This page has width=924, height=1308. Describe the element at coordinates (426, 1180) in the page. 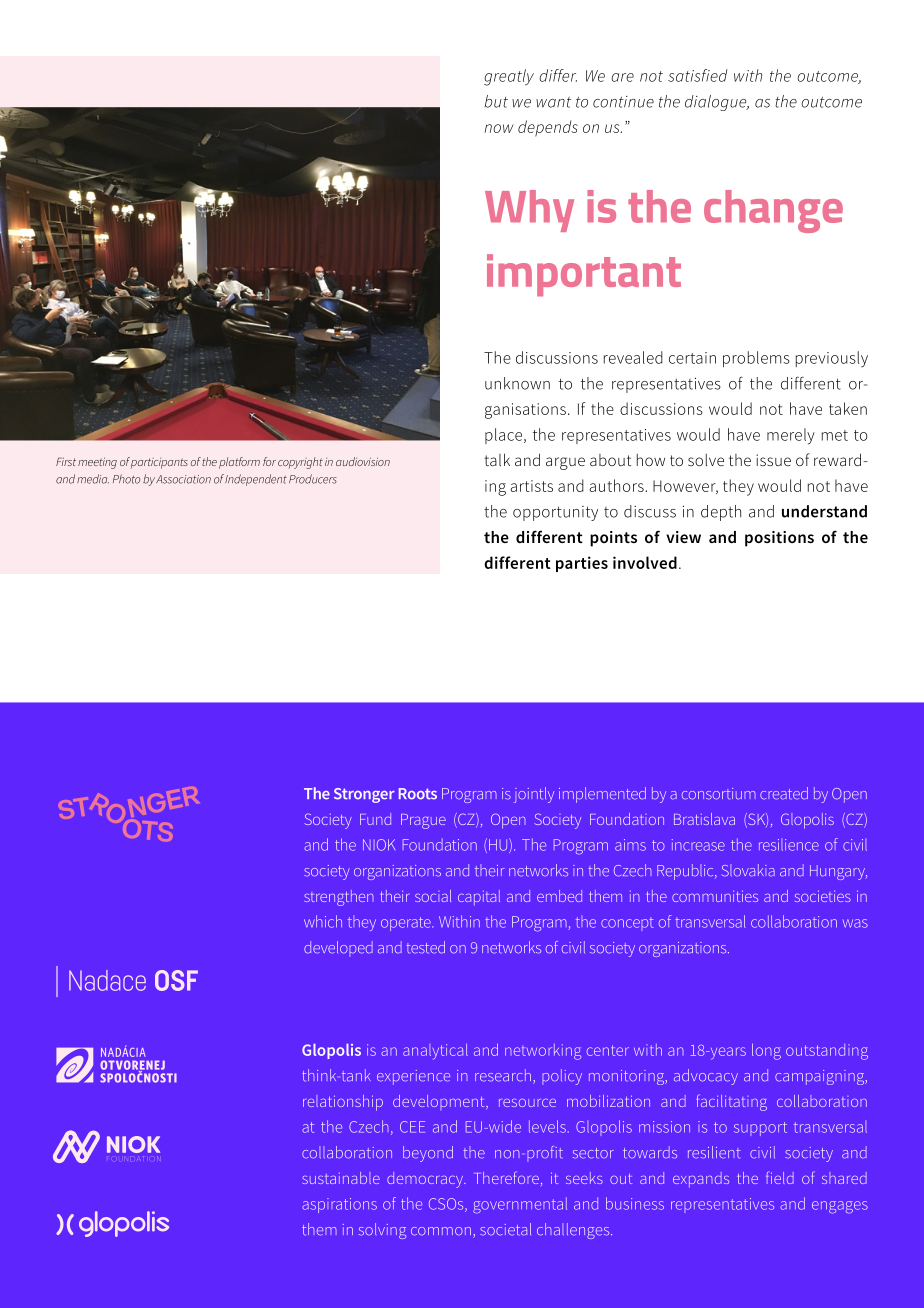

I see `democracy` at that location.
